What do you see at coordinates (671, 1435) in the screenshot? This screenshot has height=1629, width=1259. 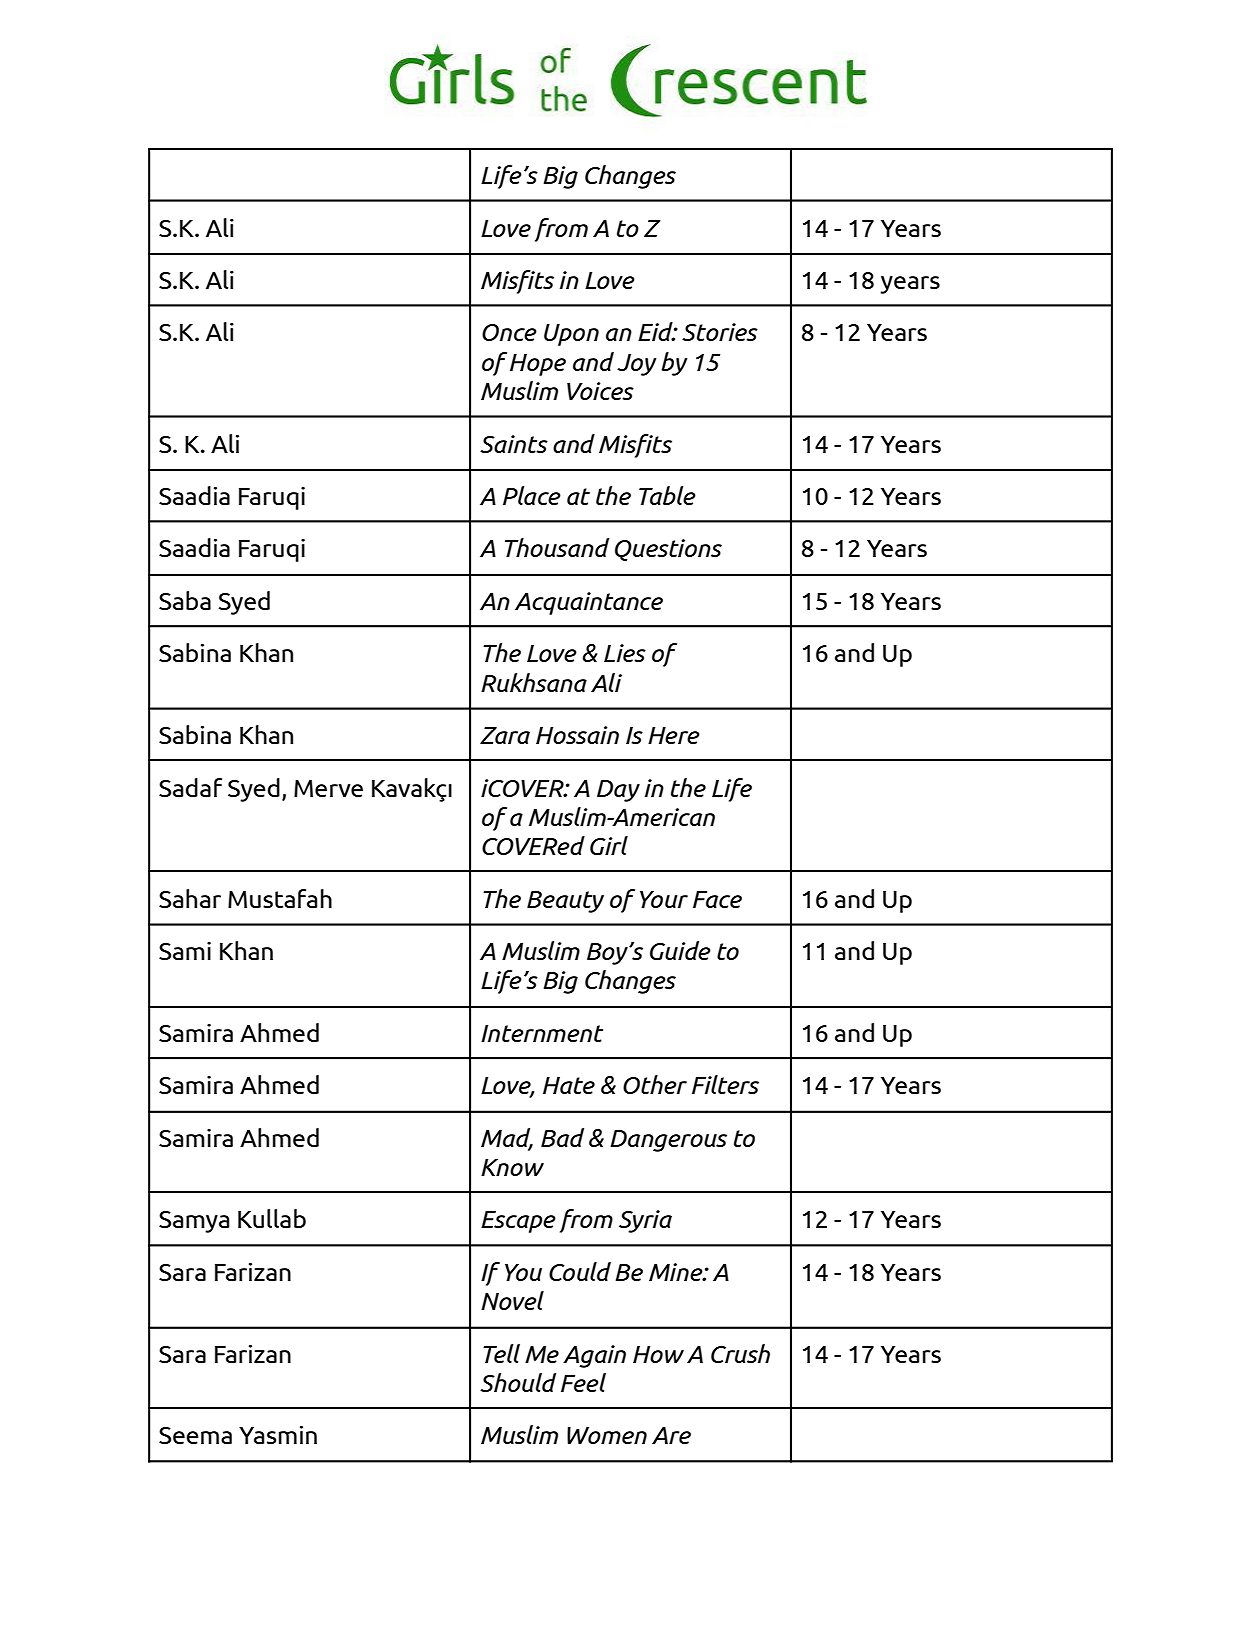 I see `Are` at bounding box center [671, 1435].
